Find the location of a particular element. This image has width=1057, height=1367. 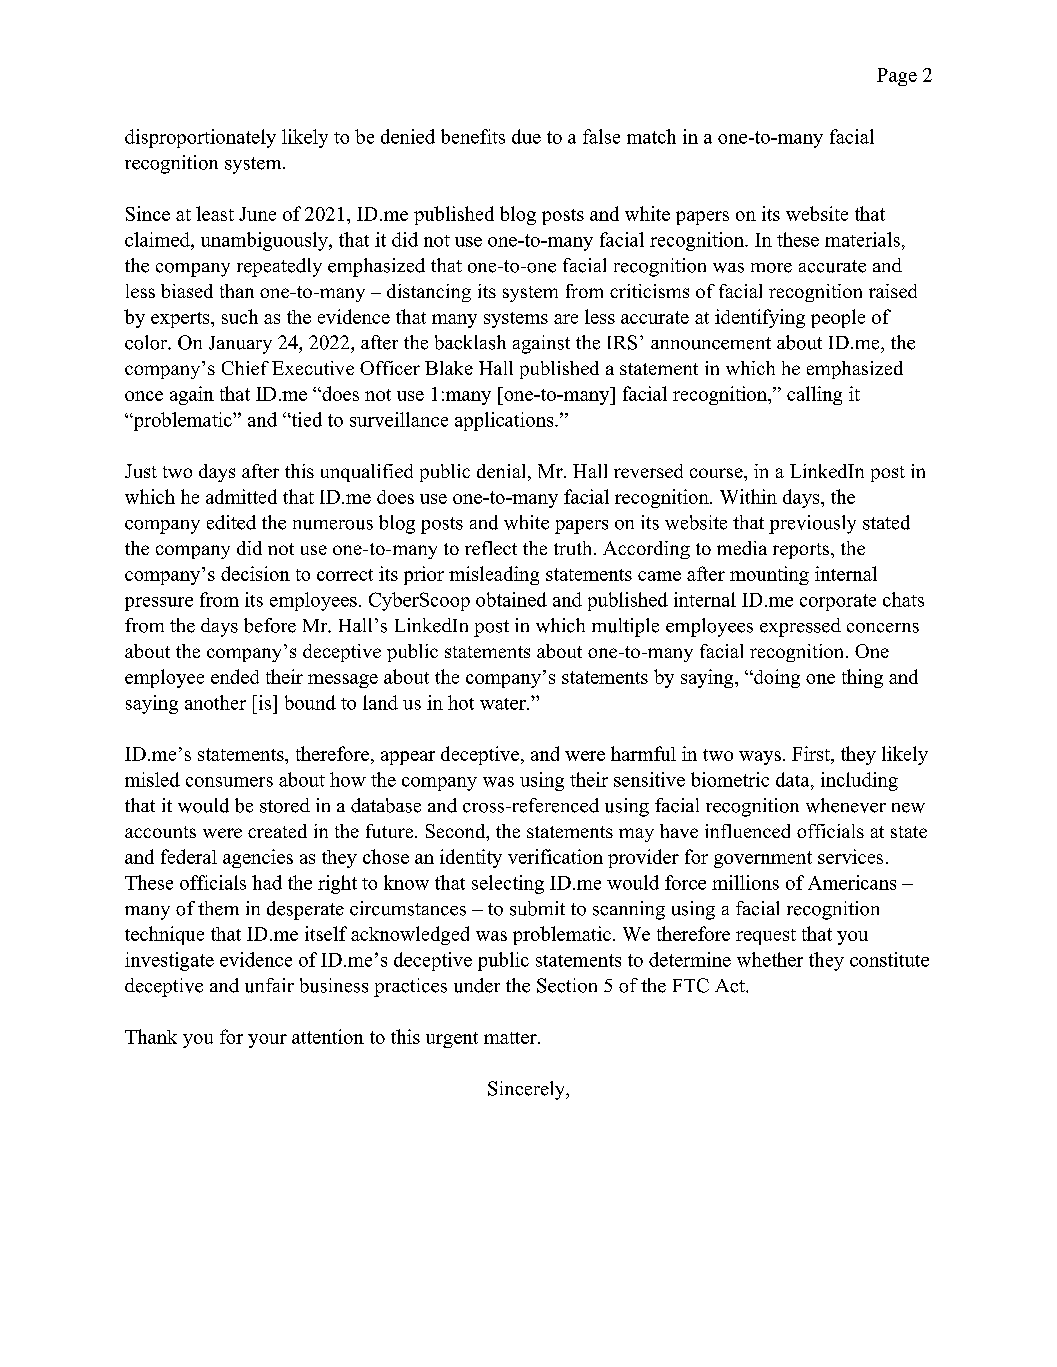

unfair is located at coordinates (269, 985).
